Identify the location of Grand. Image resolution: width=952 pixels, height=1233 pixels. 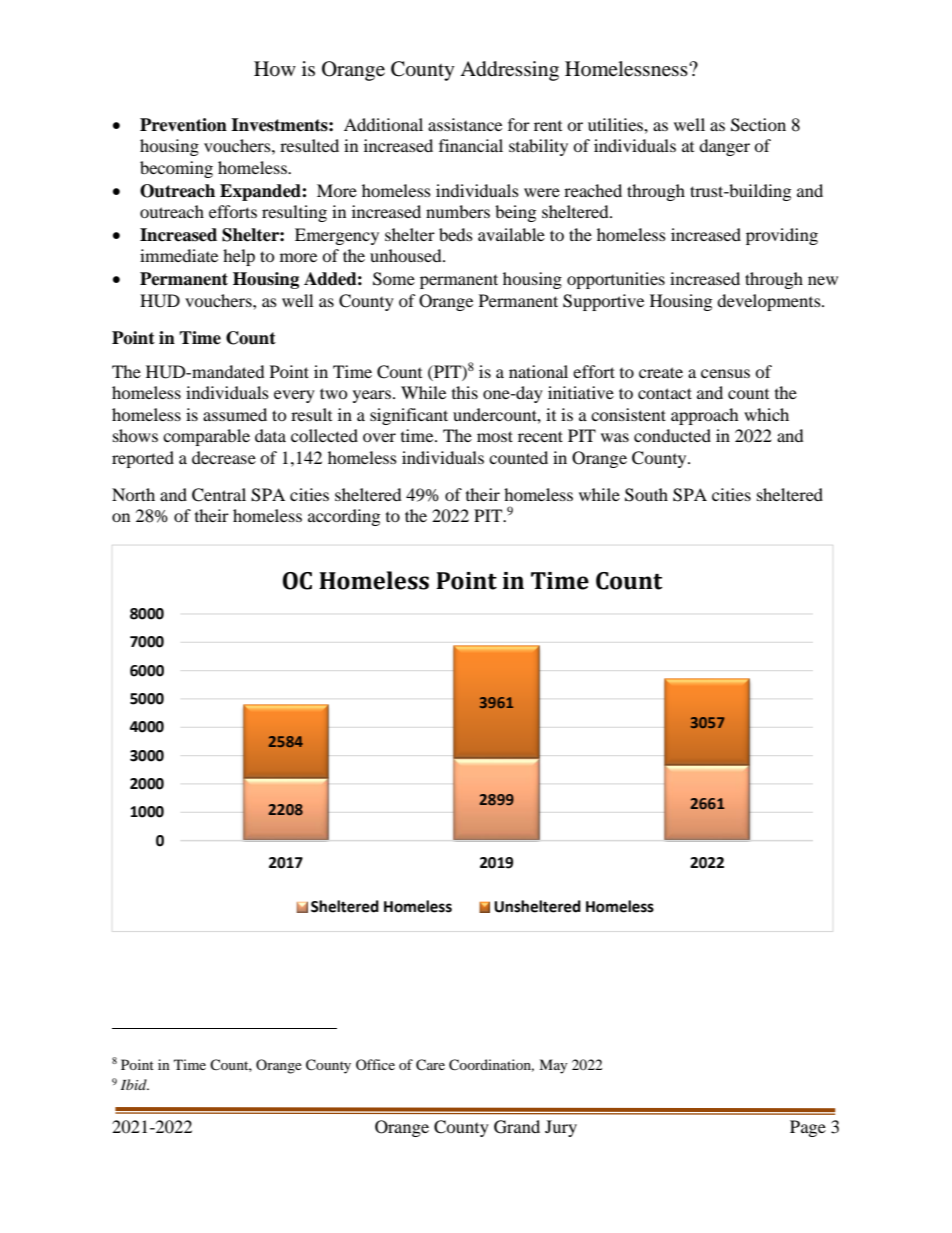
(517, 1127).
